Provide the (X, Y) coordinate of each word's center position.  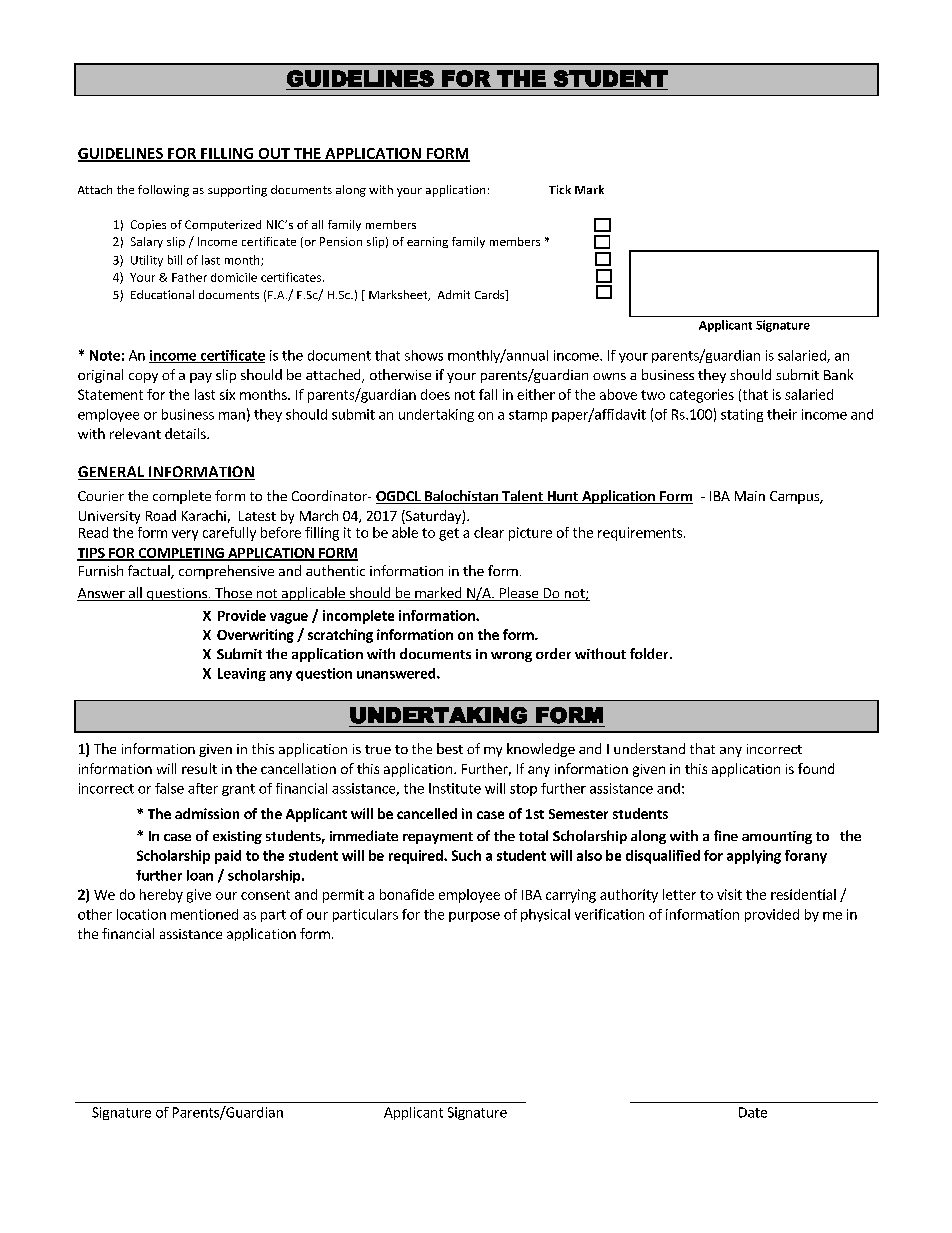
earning (427, 242)
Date (753, 1112)
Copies (148, 225)
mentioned (204, 914)
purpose (474, 917)
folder (650, 653)
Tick (560, 189)
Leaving (242, 674)
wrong (511, 657)
